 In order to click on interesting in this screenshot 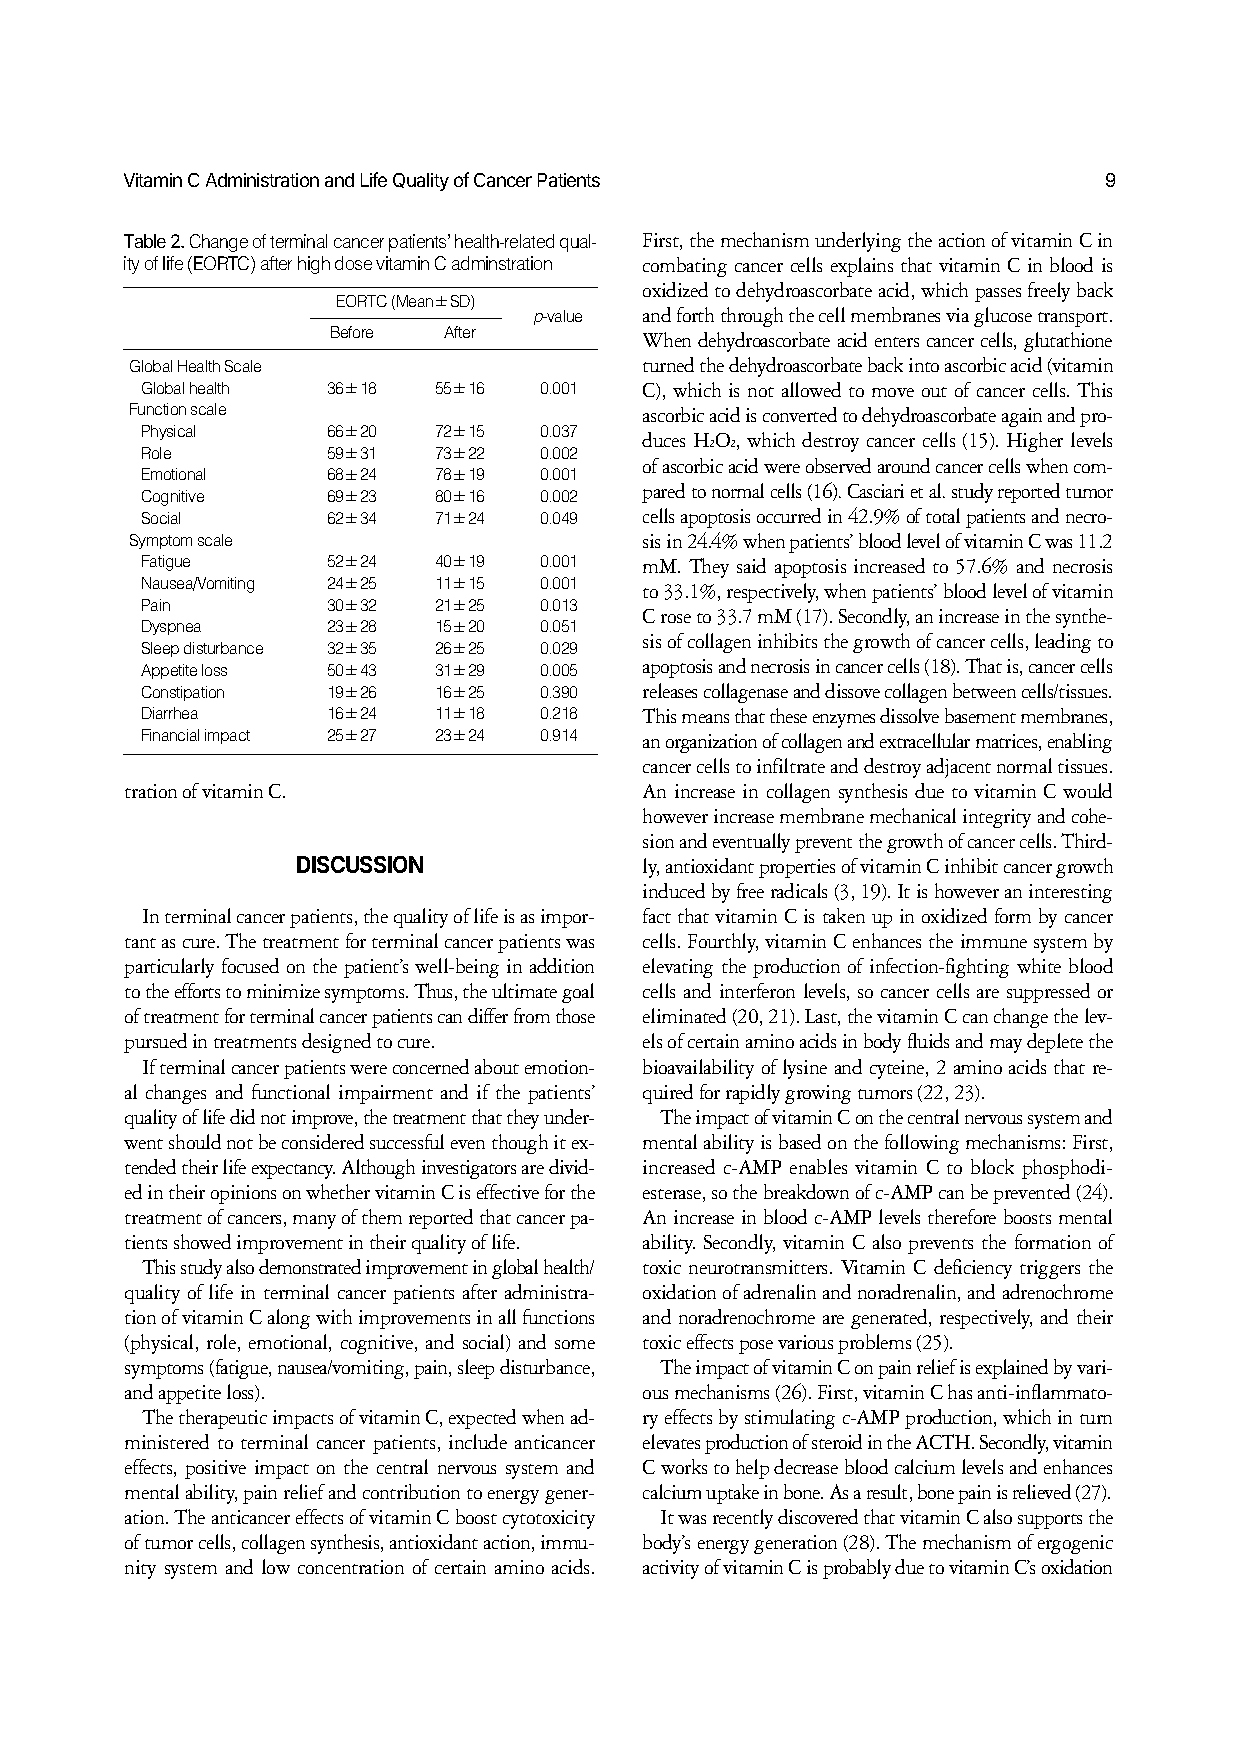, I will do `click(1070, 893)`.
